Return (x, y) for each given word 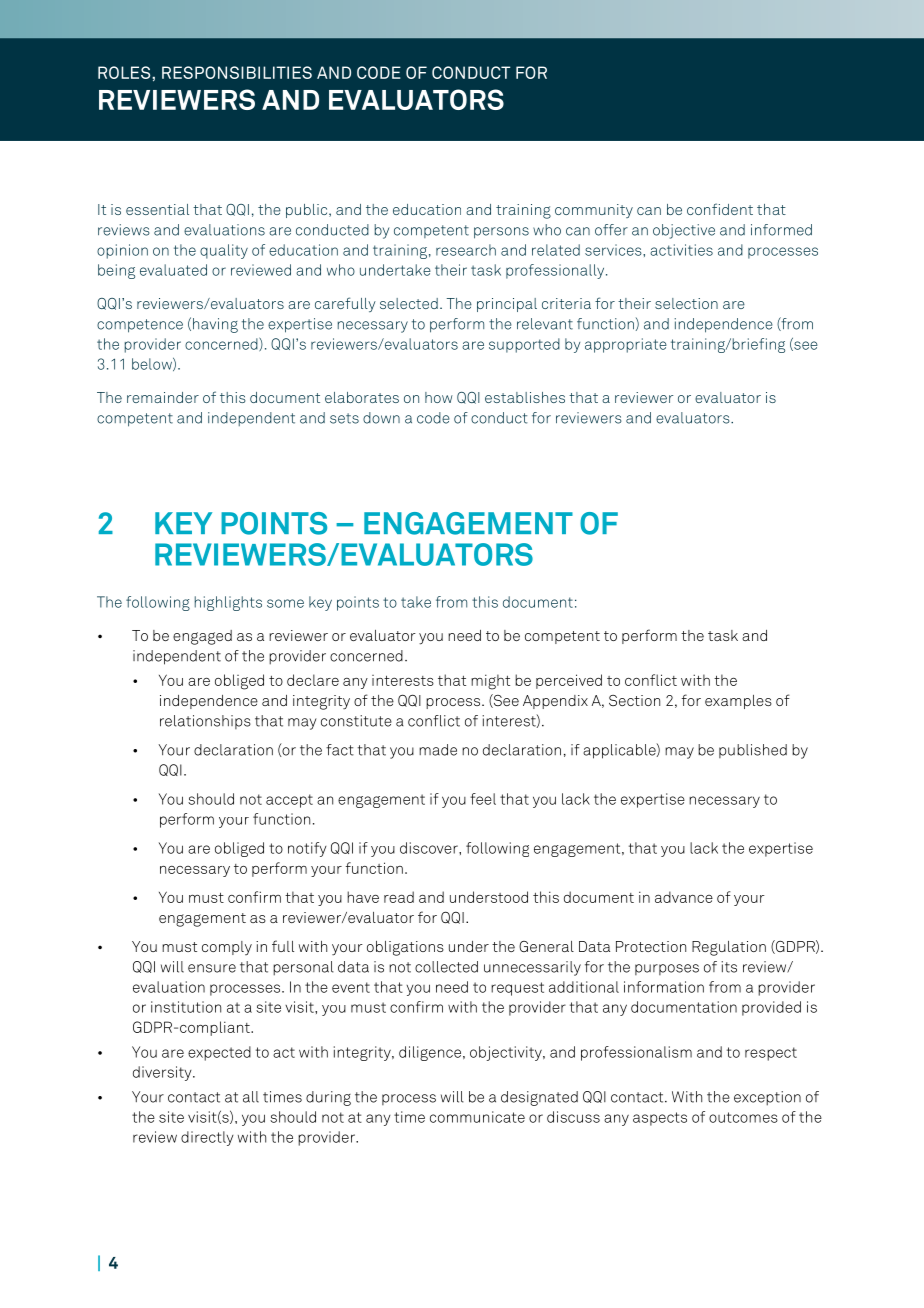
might (490, 682)
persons (501, 233)
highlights (228, 603)
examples (738, 702)
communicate (477, 1117)
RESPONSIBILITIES (237, 72)
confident (720, 209)
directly (207, 1138)
